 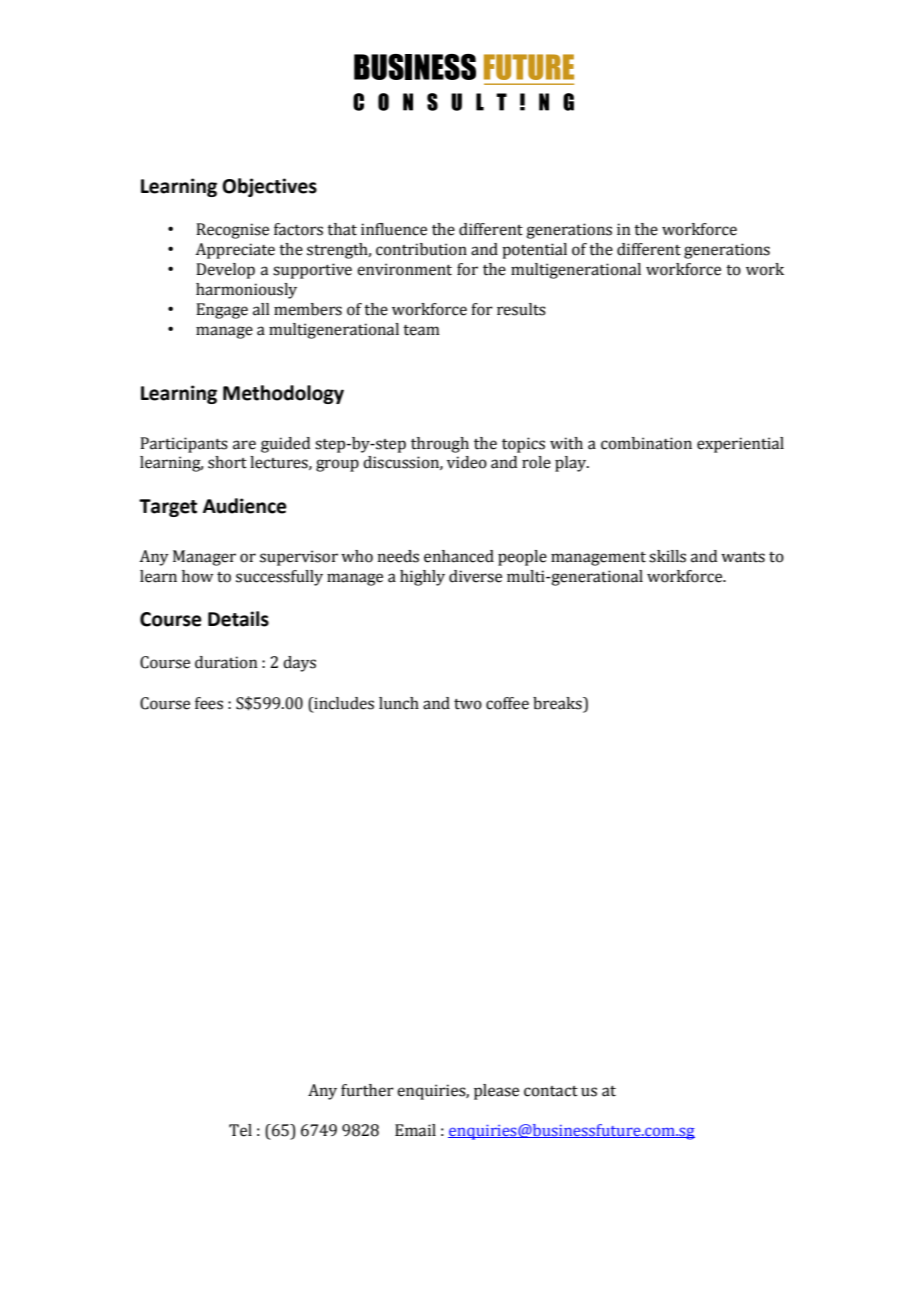 I want to click on two, so click(x=468, y=704).
